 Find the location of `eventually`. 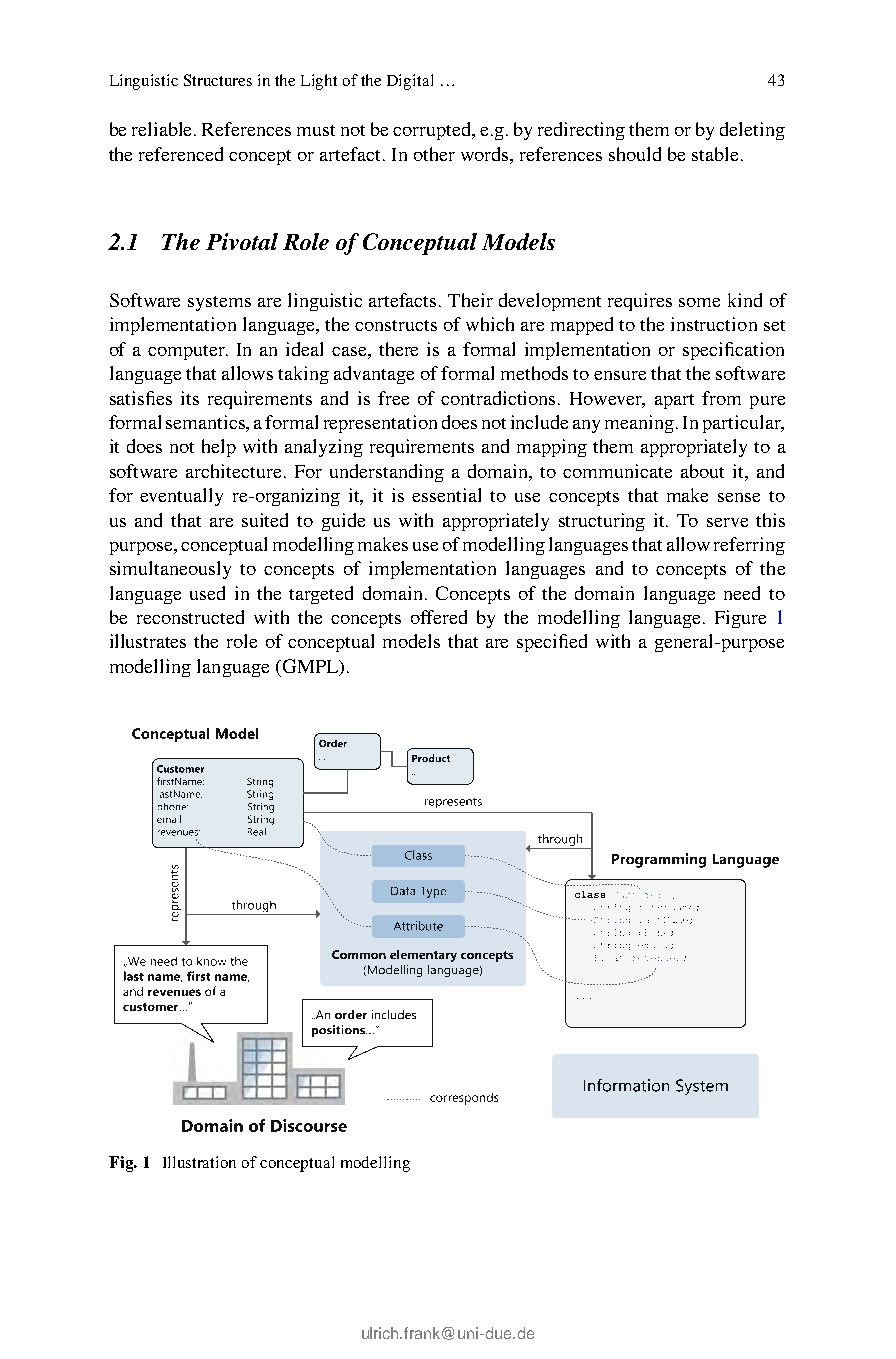

eventually is located at coordinates (181, 497).
